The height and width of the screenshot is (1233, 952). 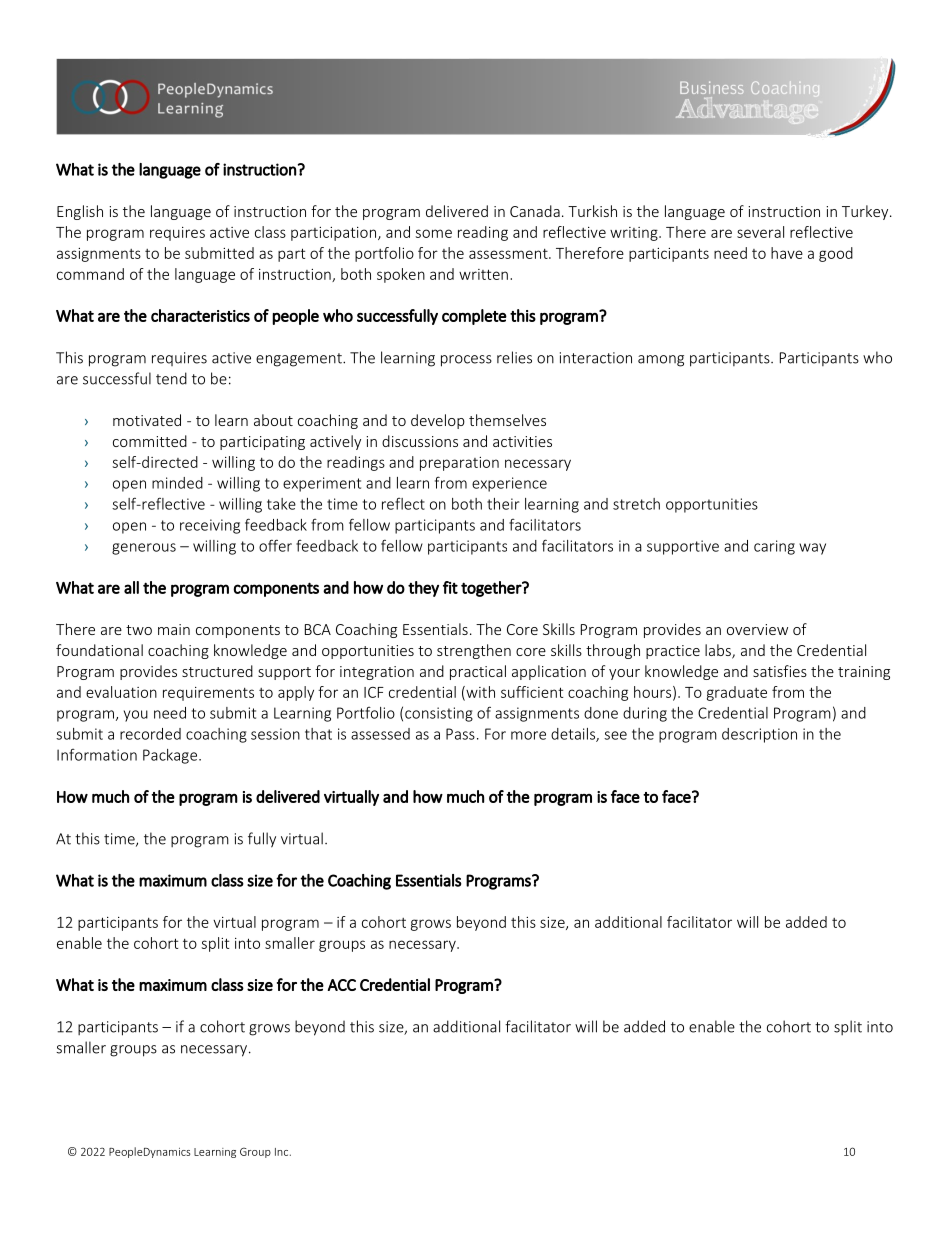 I want to click on main, so click(x=174, y=629).
